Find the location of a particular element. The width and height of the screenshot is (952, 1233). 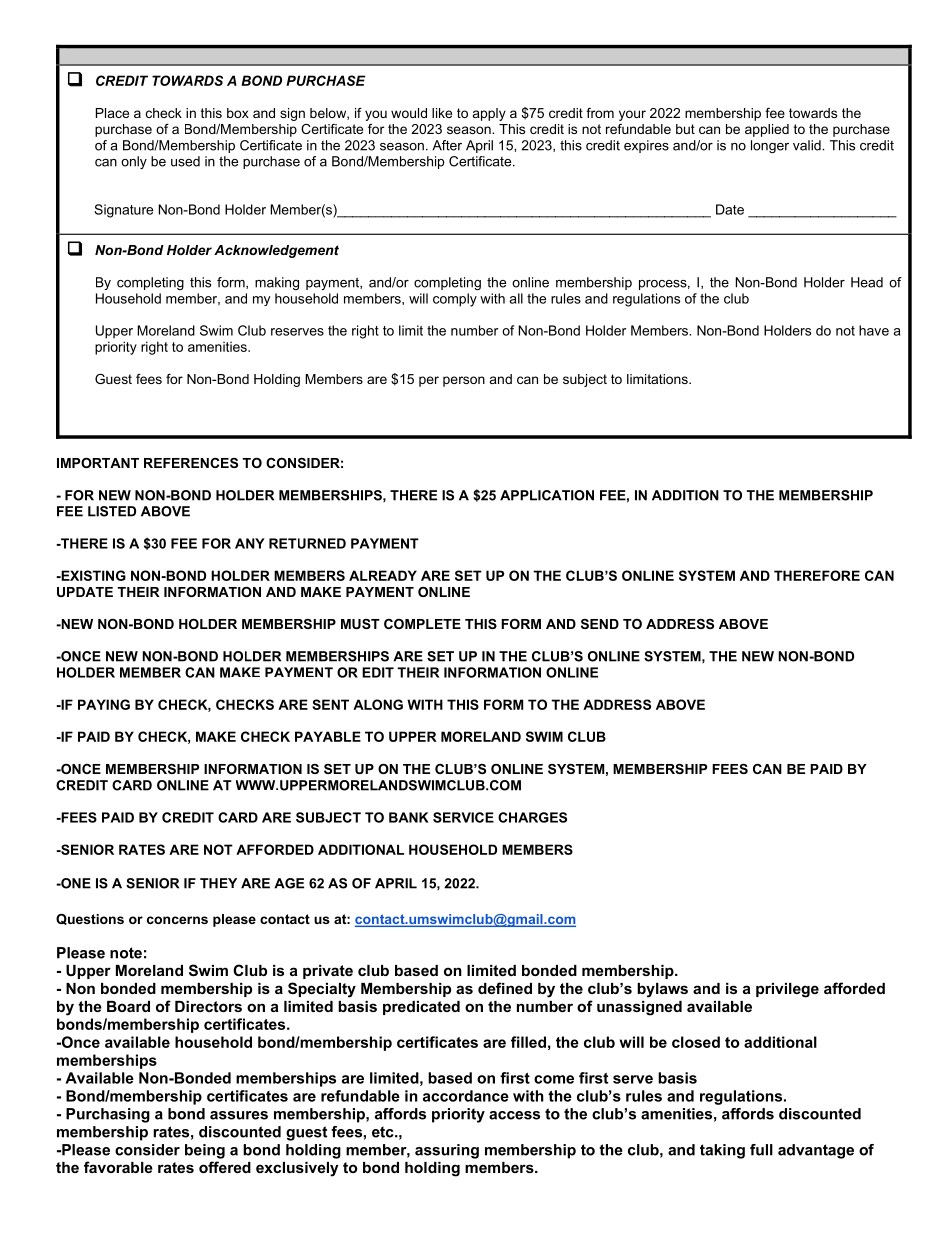

After is located at coordinates (447, 145).
